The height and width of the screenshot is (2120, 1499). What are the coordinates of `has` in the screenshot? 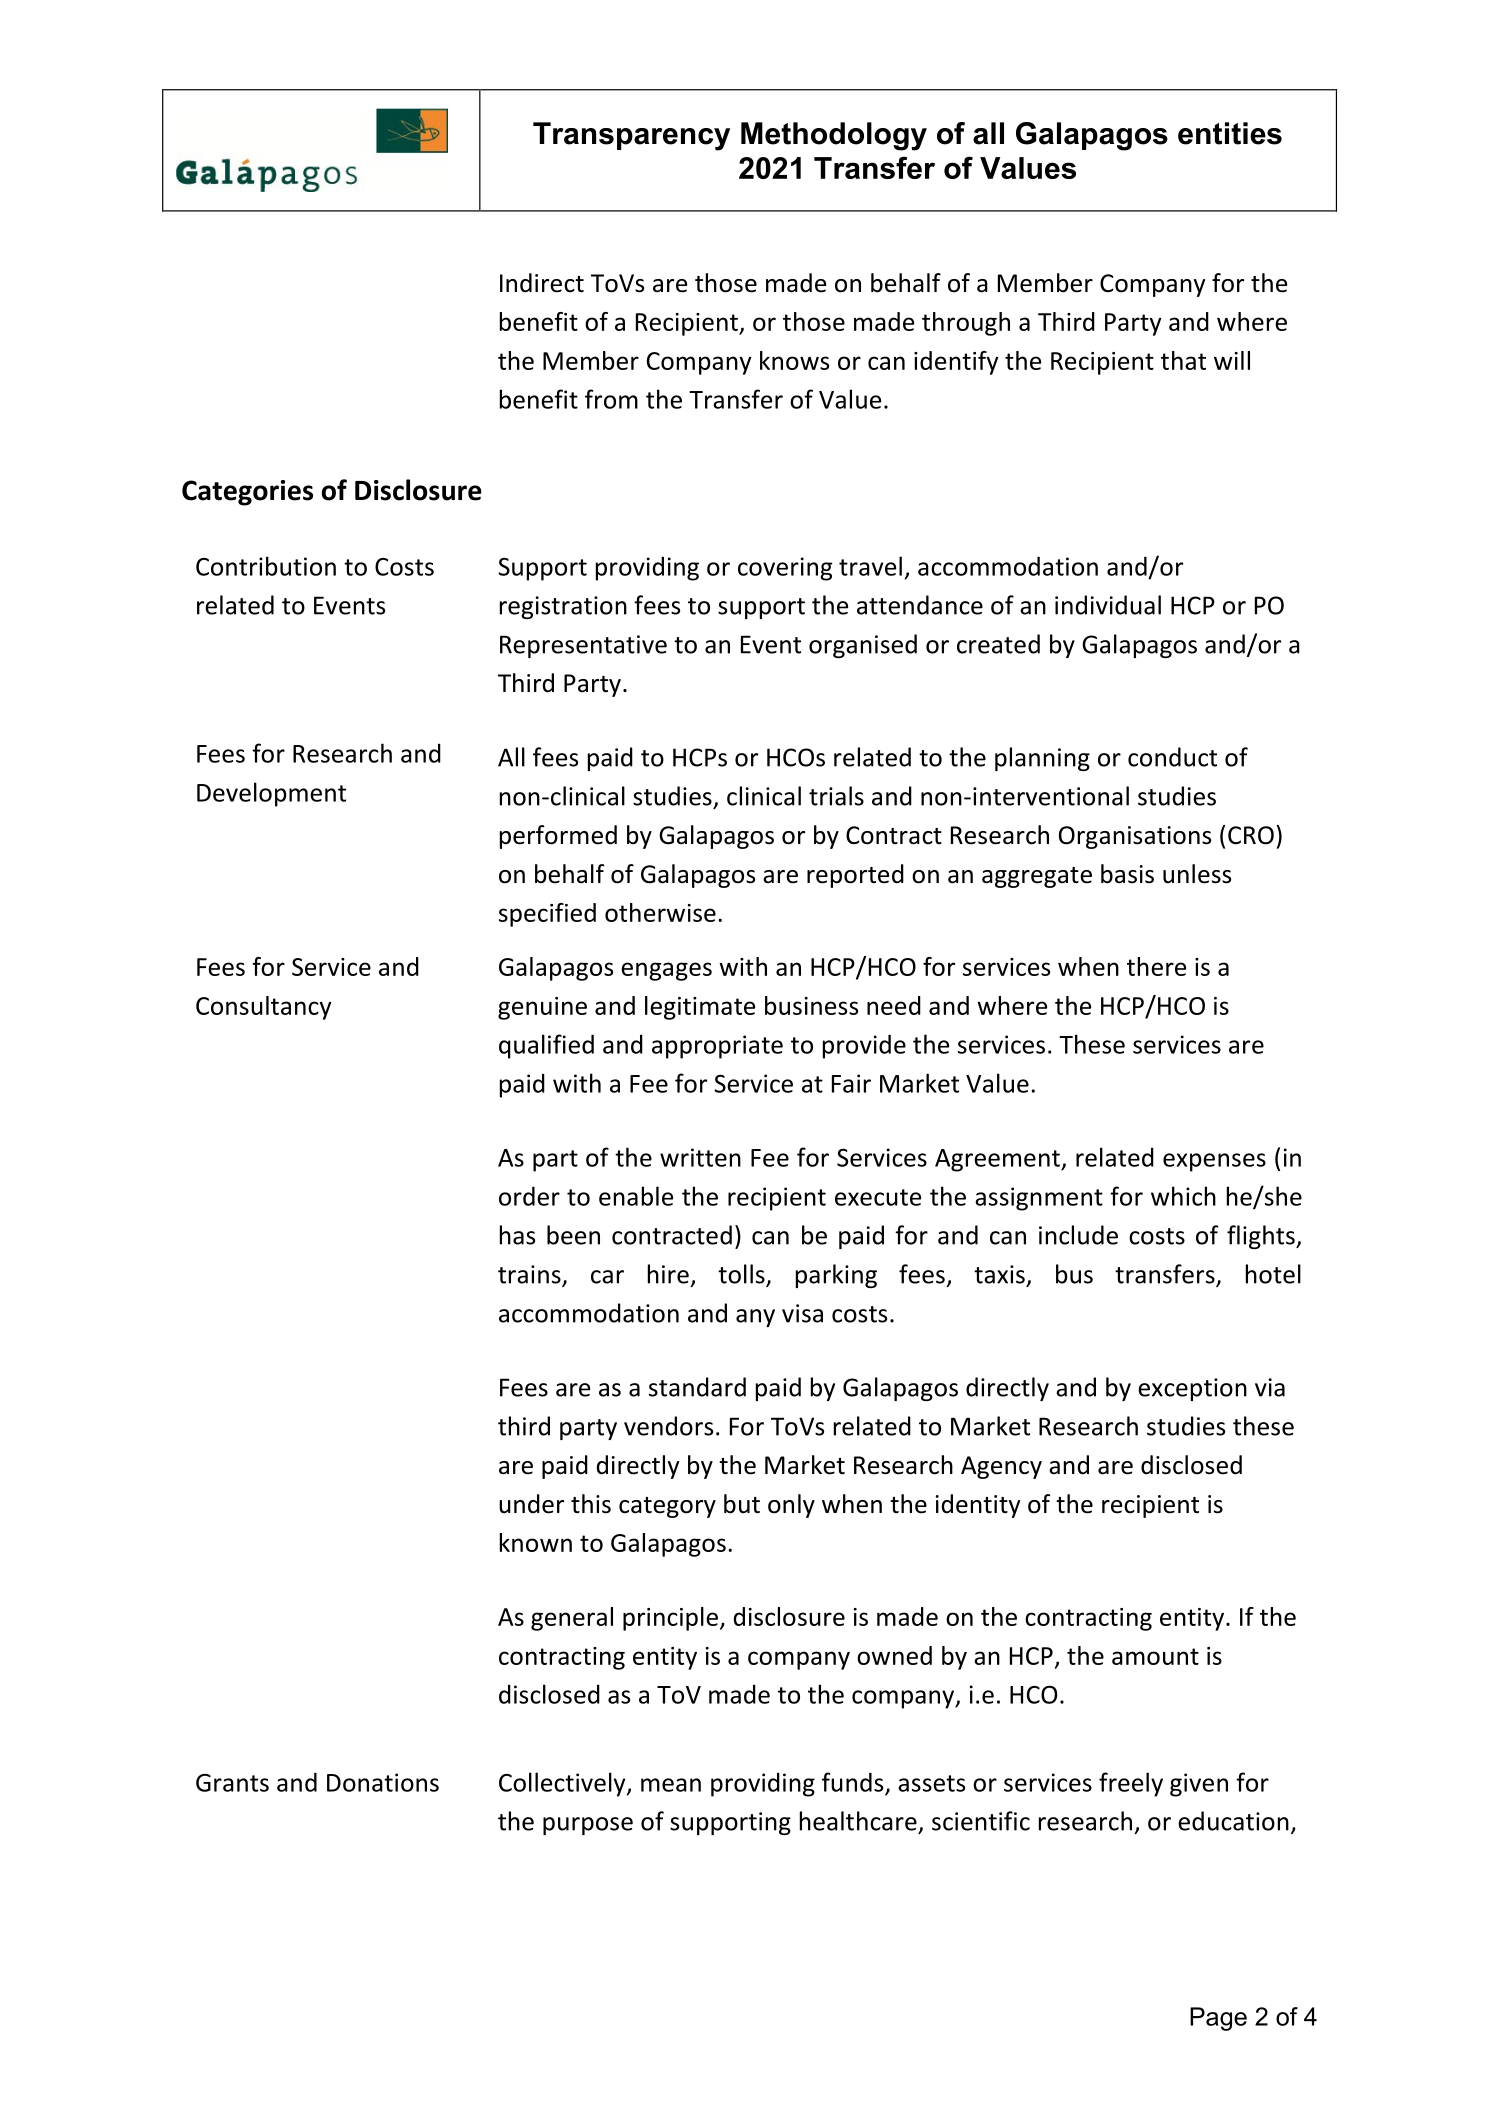 It's located at (517, 1235).
